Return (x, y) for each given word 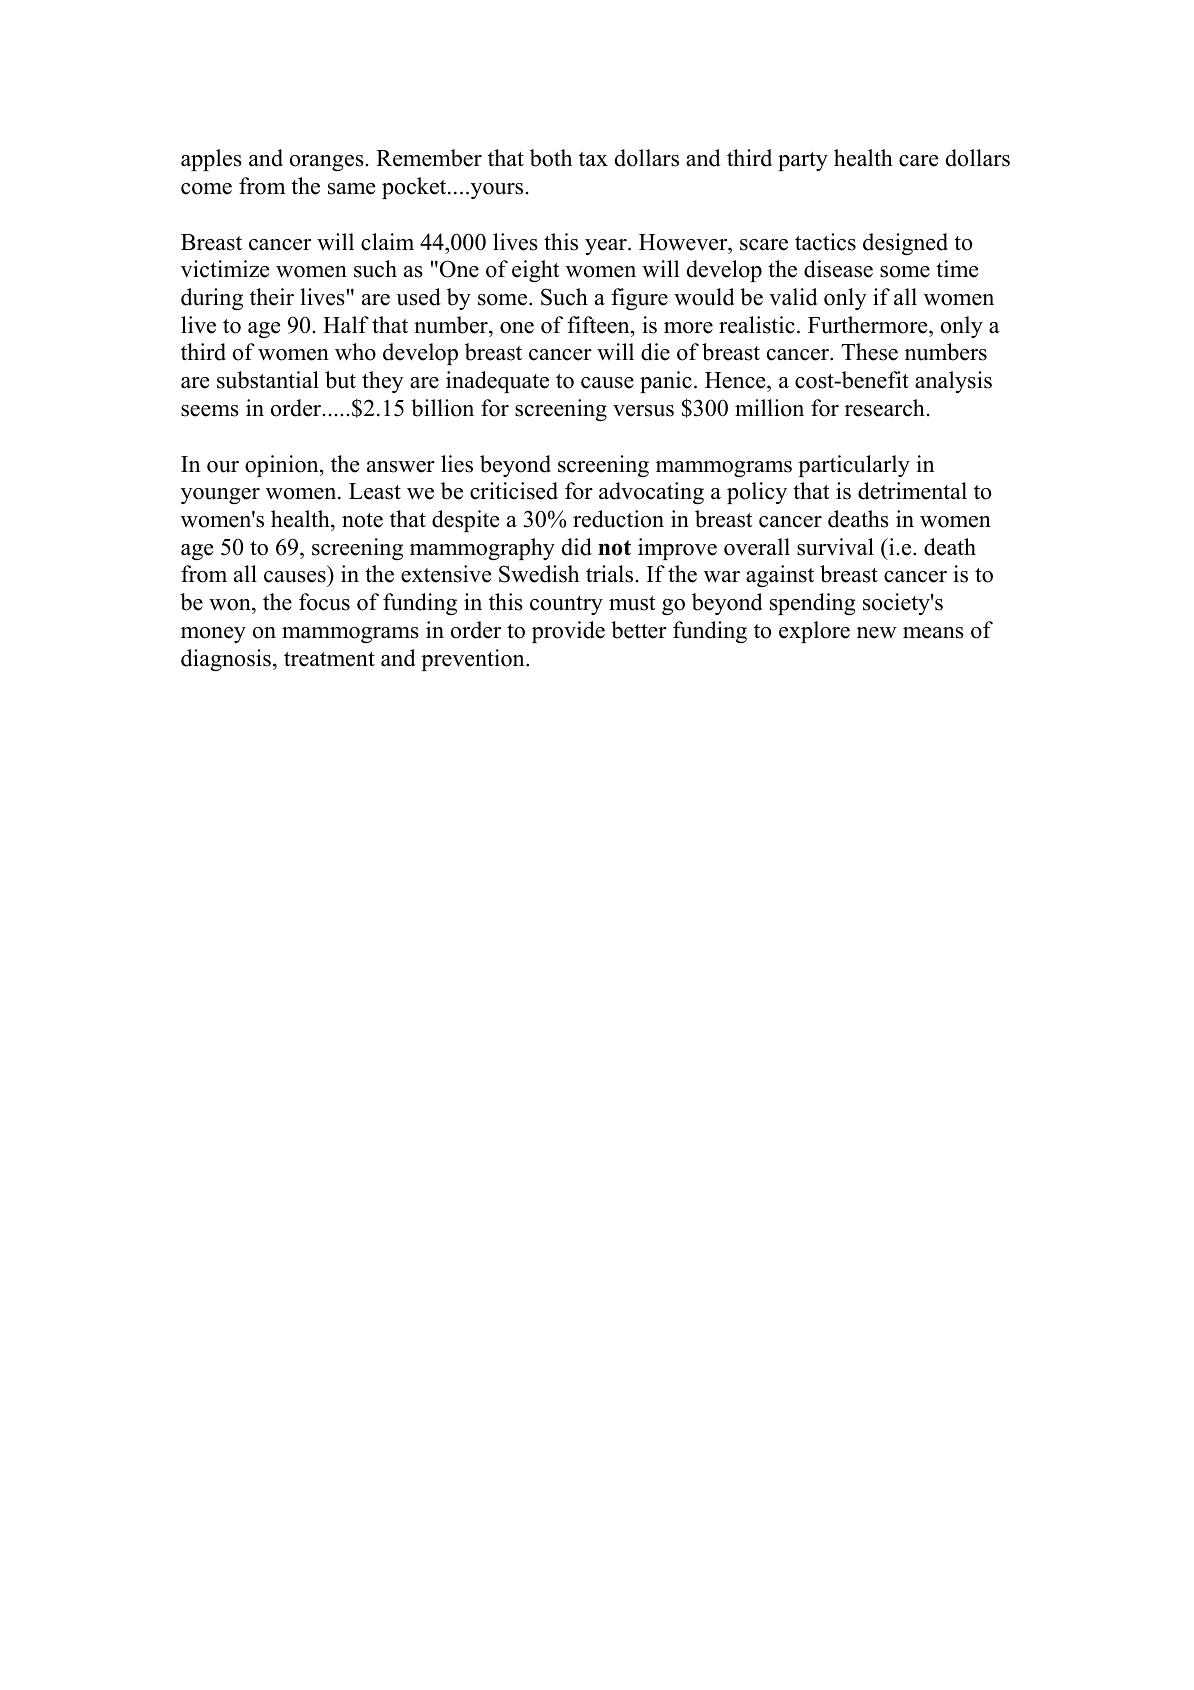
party (803, 161)
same (351, 189)
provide (568, 632)
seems (210, 411)
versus (643, 411)
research (885, 408)
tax (593, 159)
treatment (329, 659)
